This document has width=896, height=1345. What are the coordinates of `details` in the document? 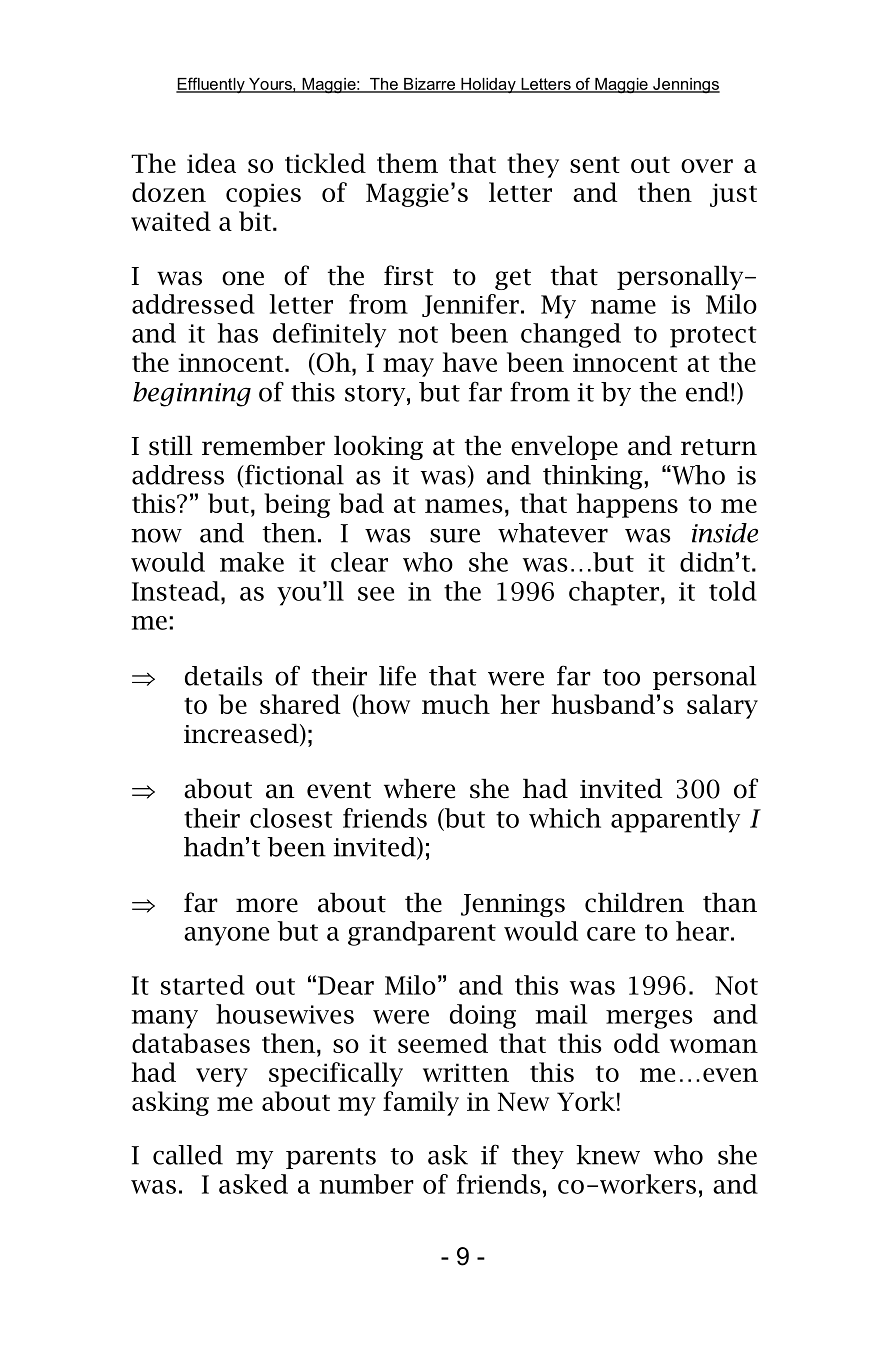 It's located at (224, 676).
